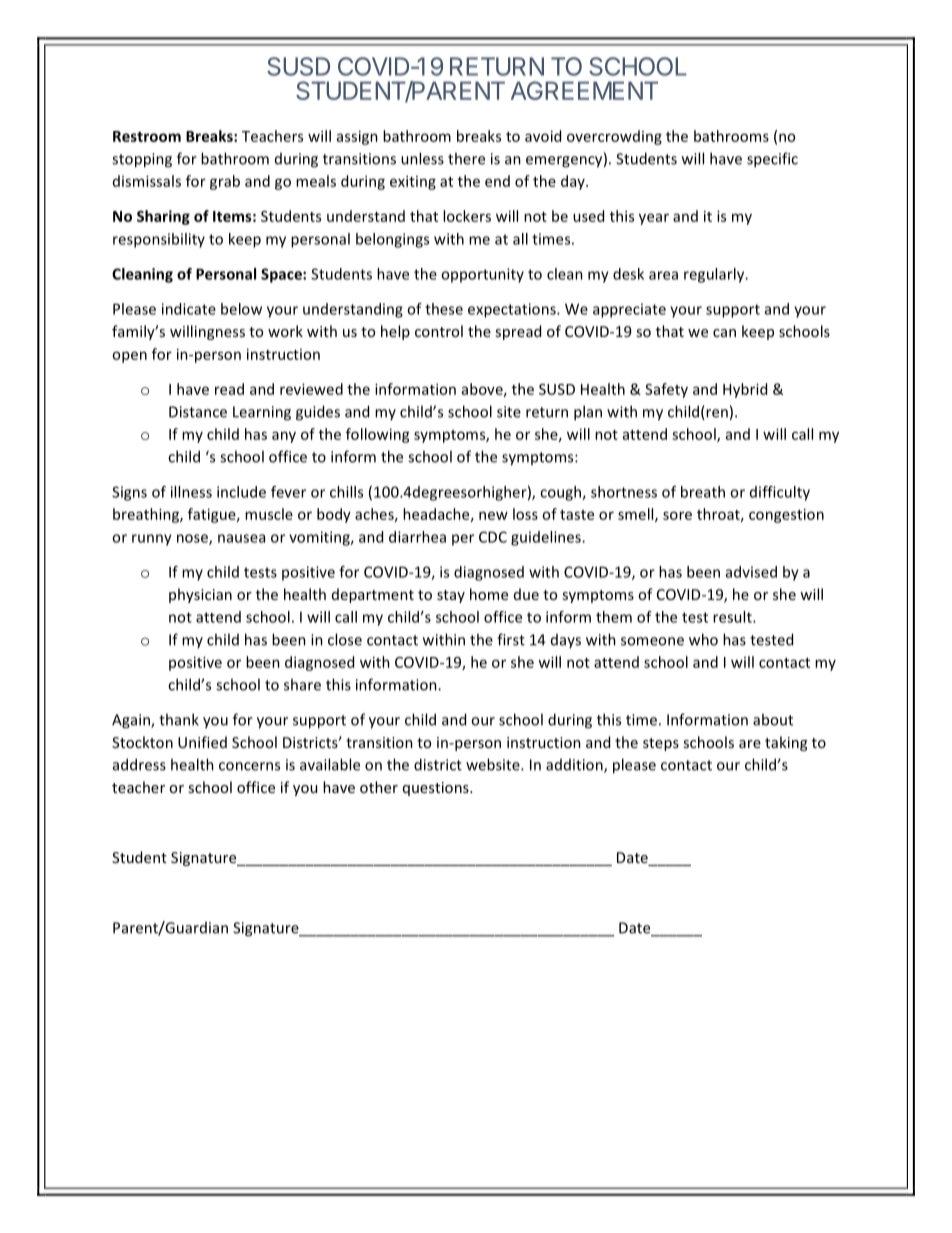  What do you see at coordinates (189, 309) in the screenshot?
I see `indicate` at bounding box center [189, 309].
